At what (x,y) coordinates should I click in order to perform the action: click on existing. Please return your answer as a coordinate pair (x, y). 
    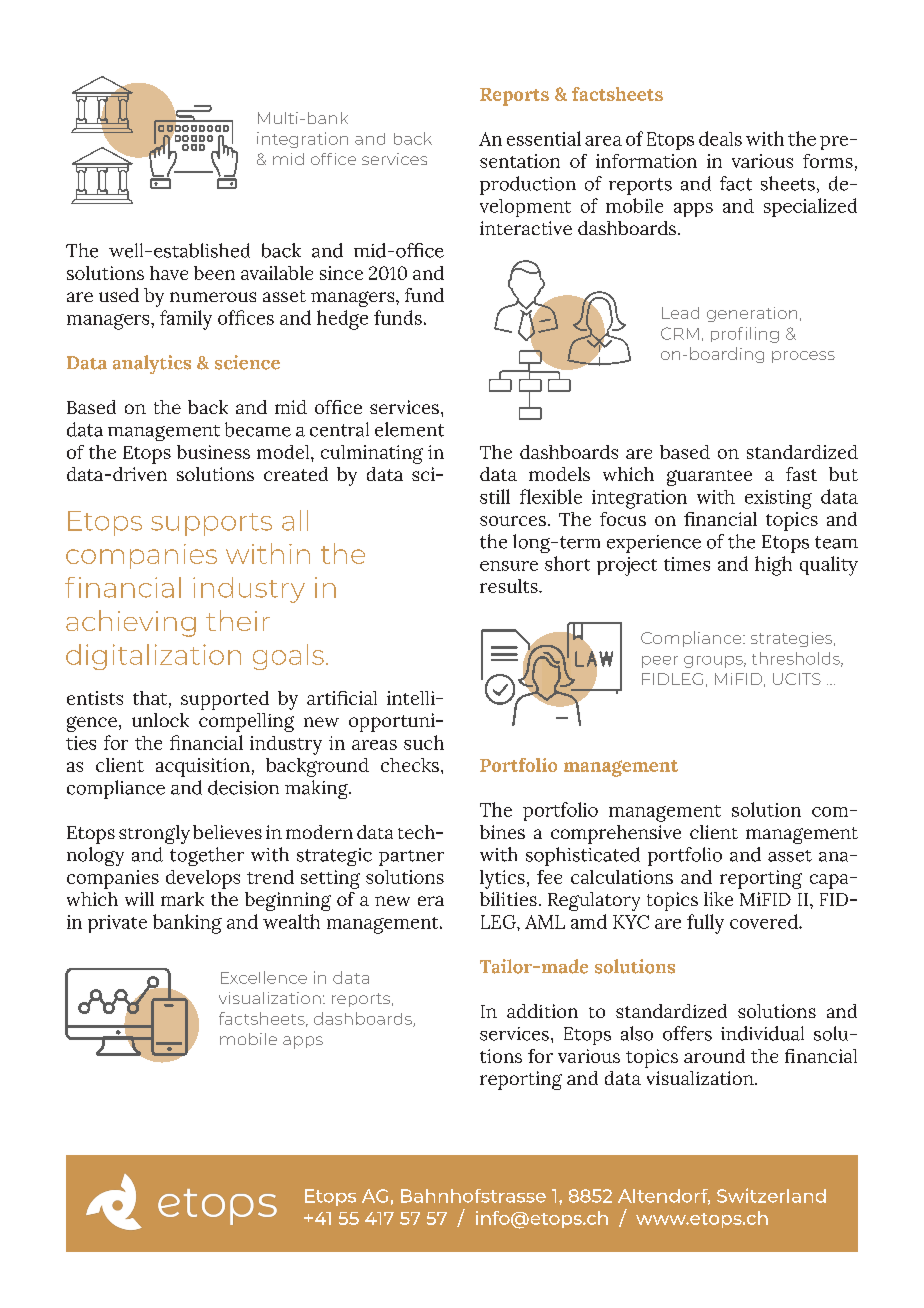
    Looking at the image, I should click on (778, 499).
